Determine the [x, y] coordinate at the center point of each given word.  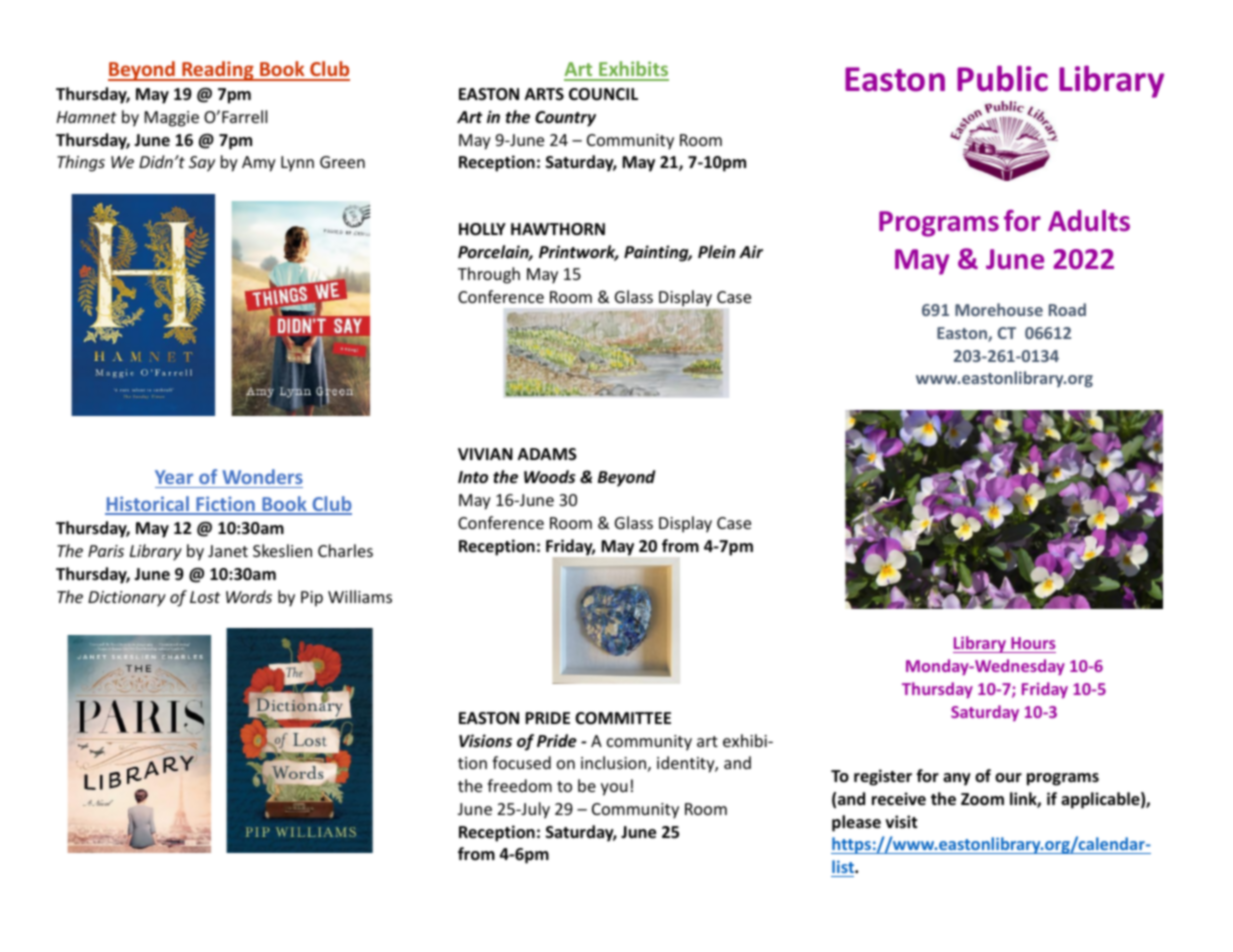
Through [489, 275]
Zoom [982, 799]
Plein [716, 252]
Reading [218, 71]
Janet [228, 551]
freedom [519, 785]
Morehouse [999, 309]
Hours [1033, 643]
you [614, 789]
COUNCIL [603, 94]
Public [1002, 78]
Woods [550, 477]
